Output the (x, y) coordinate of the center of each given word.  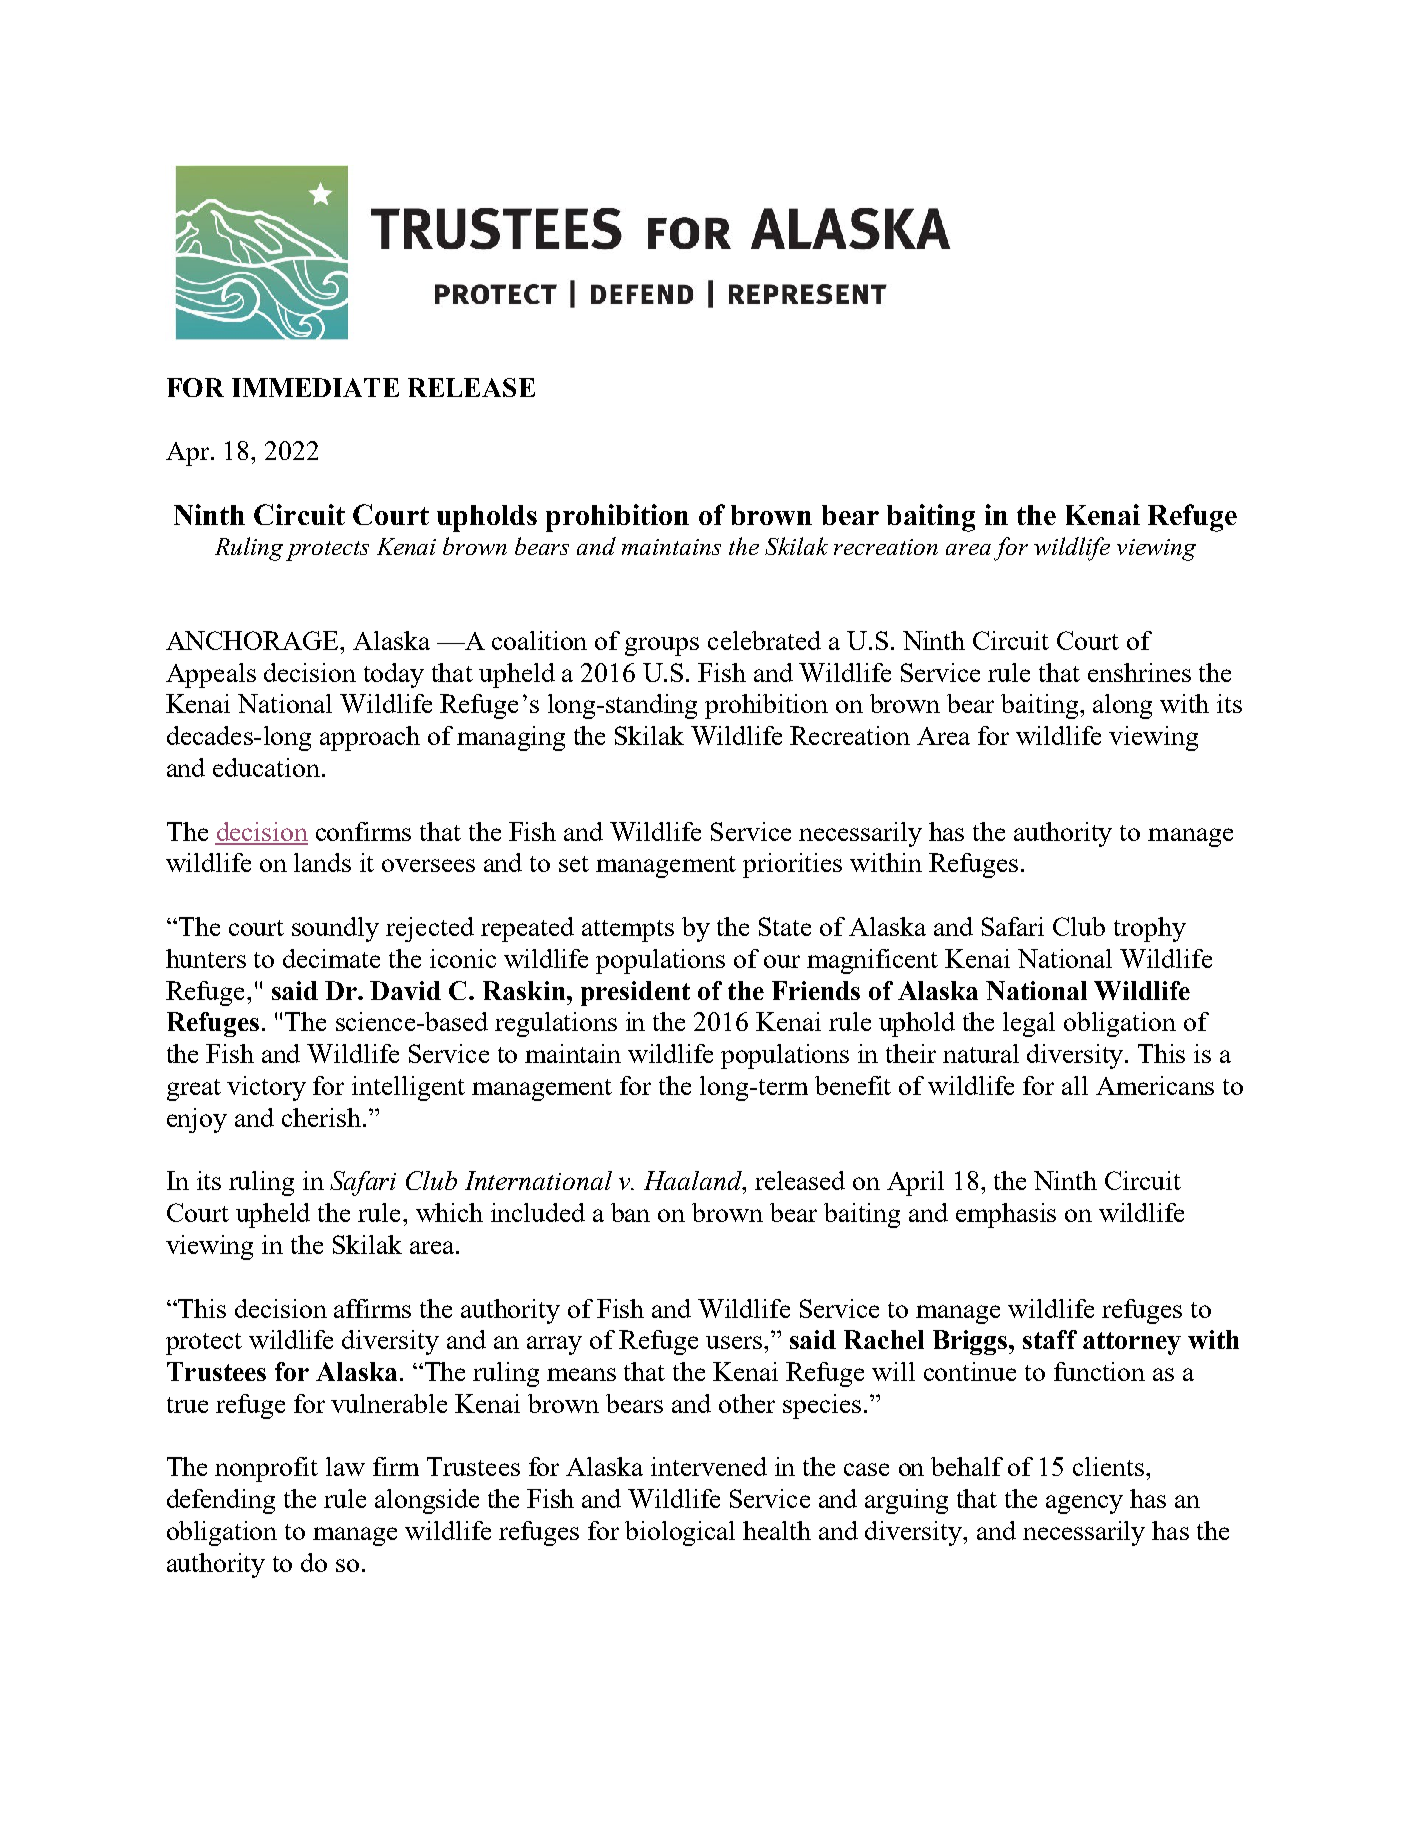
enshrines (1139, 672)
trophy (1150, 929)
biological (680, 1533)
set (574, 864)
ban (630, 1212)
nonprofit (266, 1469)
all (1075, 1085)
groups (662, 646)
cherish (321, 1117)
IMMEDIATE (315, 387)
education (268, 767)
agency (1084, 1504)
